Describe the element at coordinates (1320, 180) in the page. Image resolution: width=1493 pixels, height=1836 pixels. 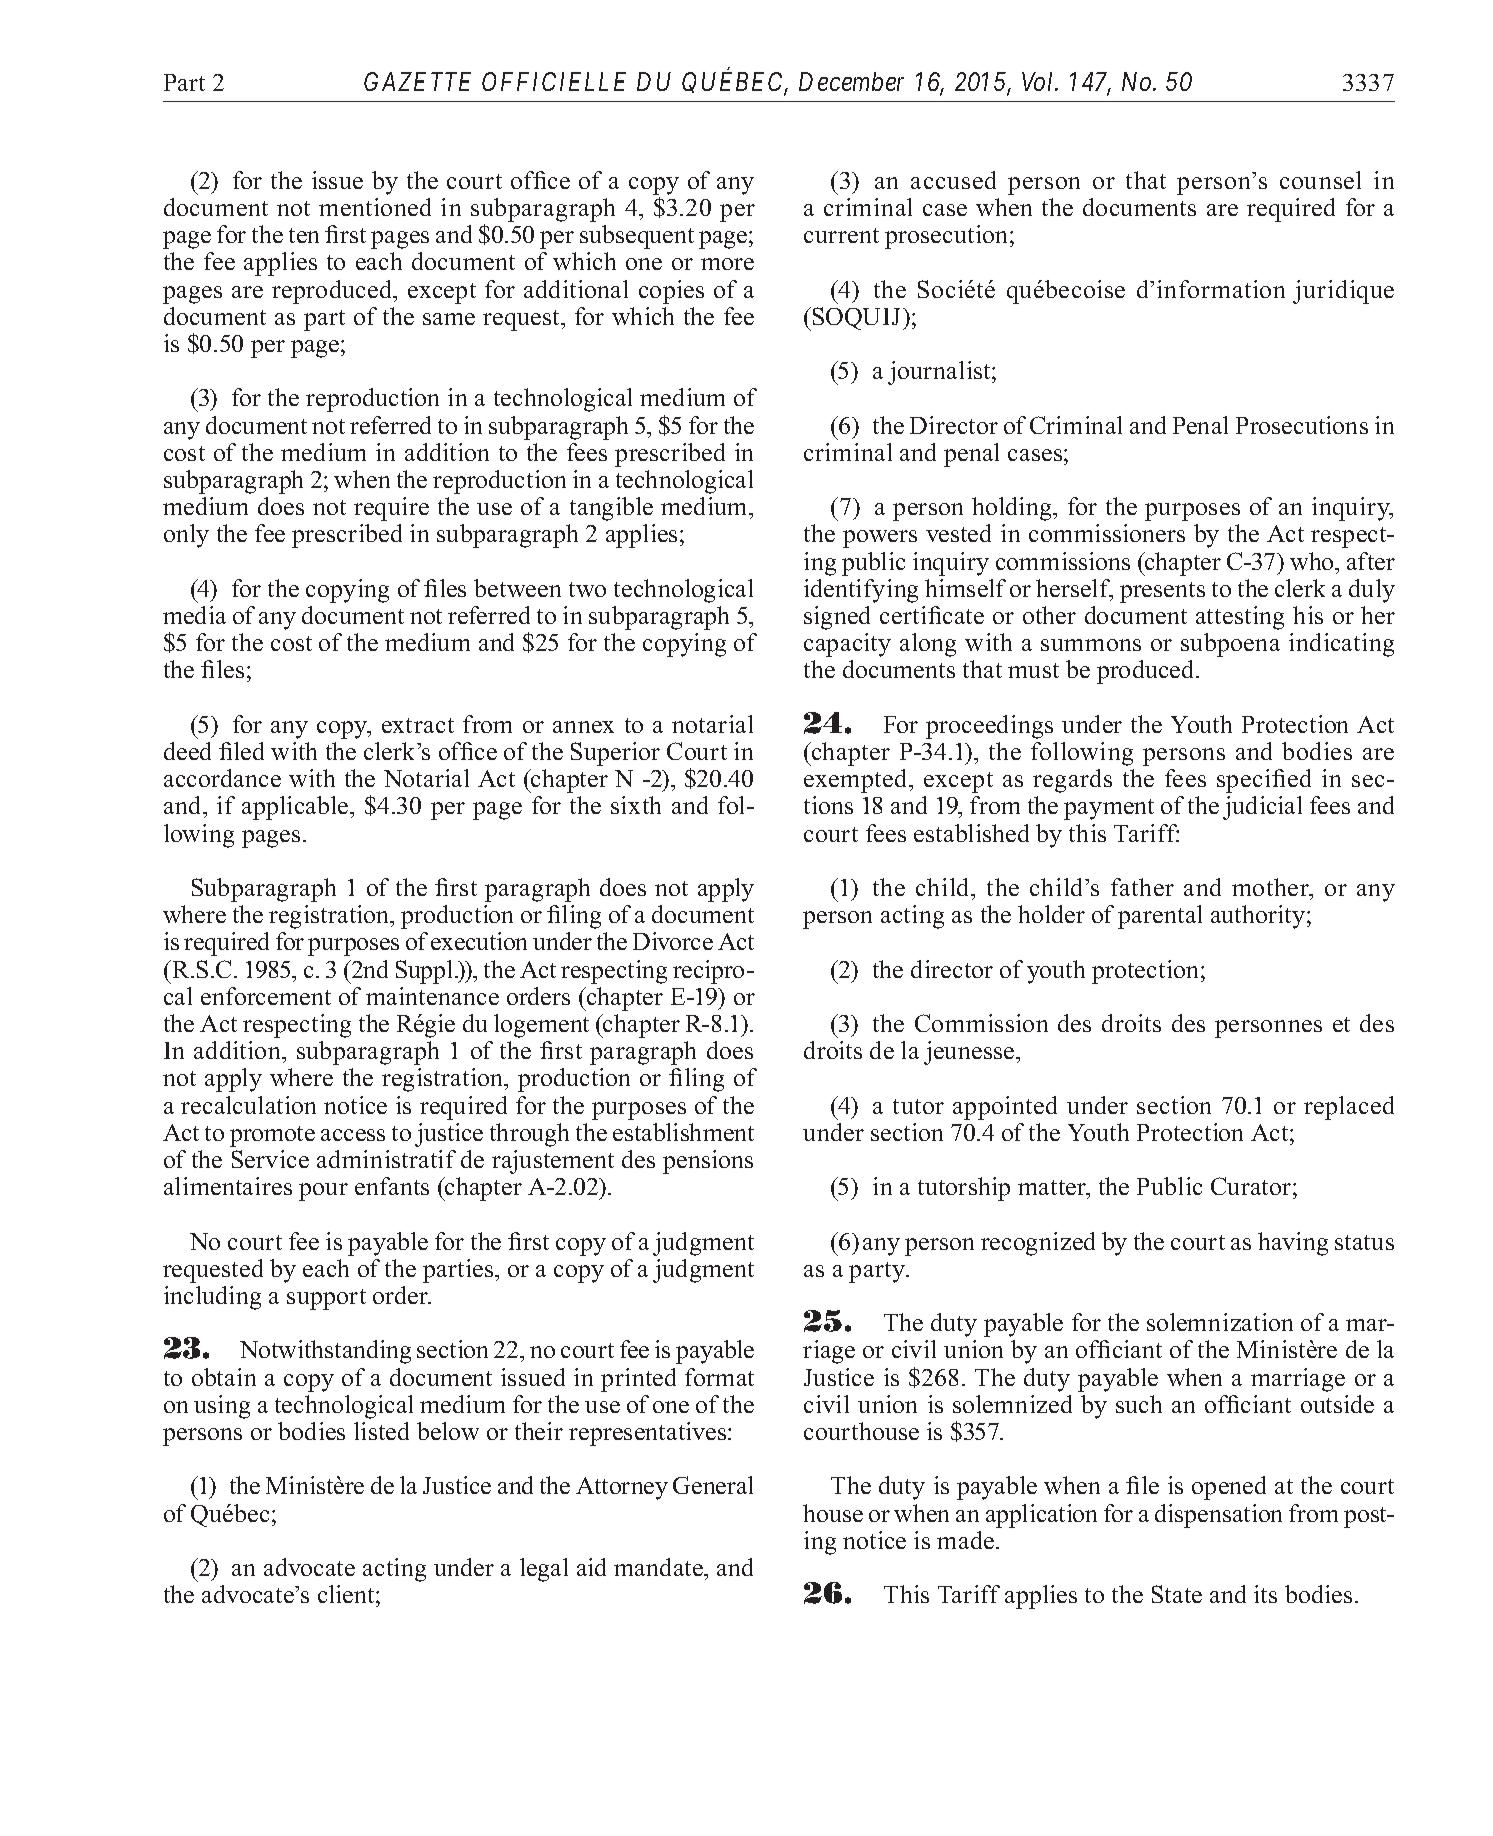
I see `counsel` at that location.
